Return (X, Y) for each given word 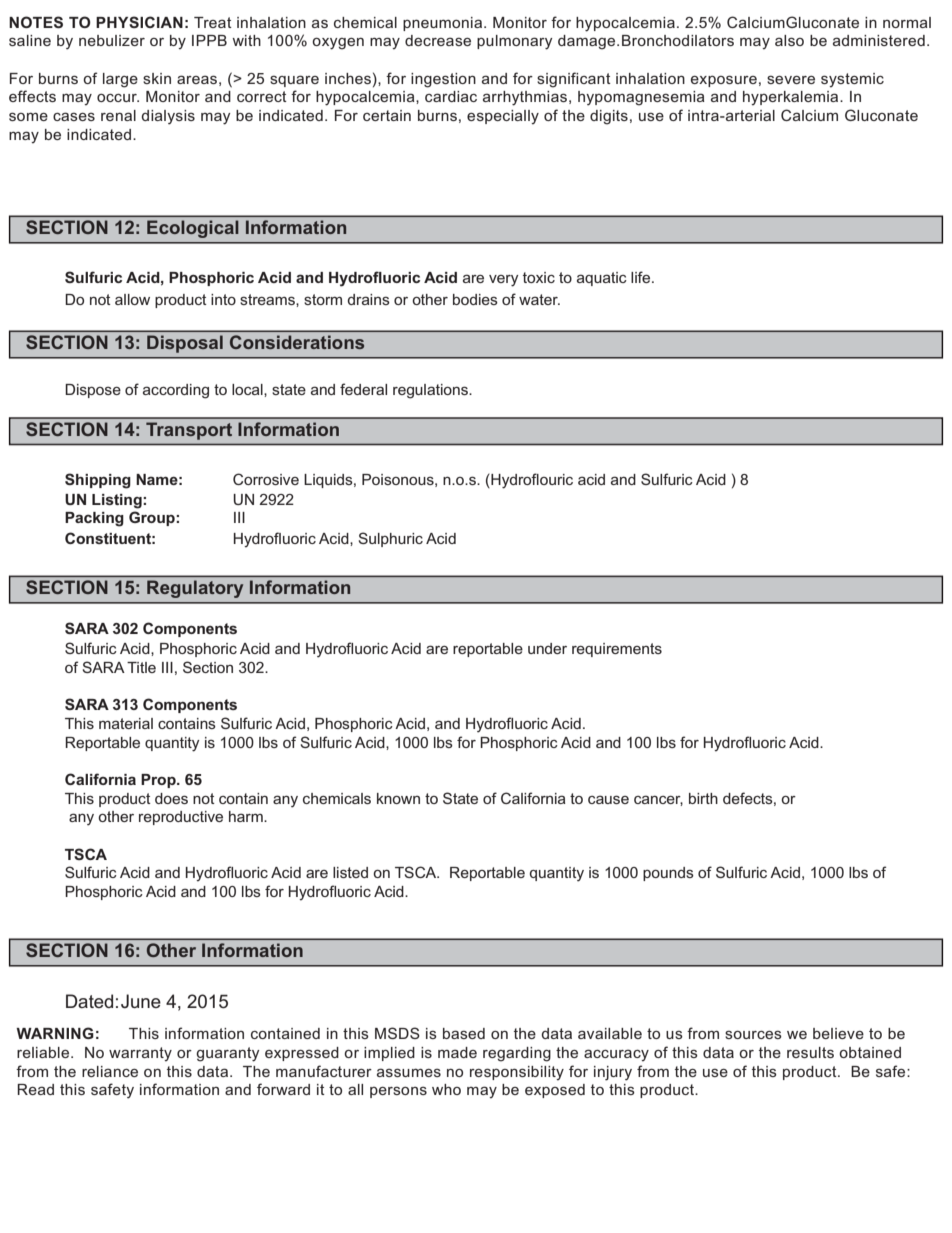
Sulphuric (391, 539)
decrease (438, 40)
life (642, 277)
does (171, 798)
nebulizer (112, 40)
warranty (140, 1054)
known (398, 798)
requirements (617, 650)
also (789, 40)
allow (132, 299)
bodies (475, 299)
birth (703, 798)
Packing (94, 519)
